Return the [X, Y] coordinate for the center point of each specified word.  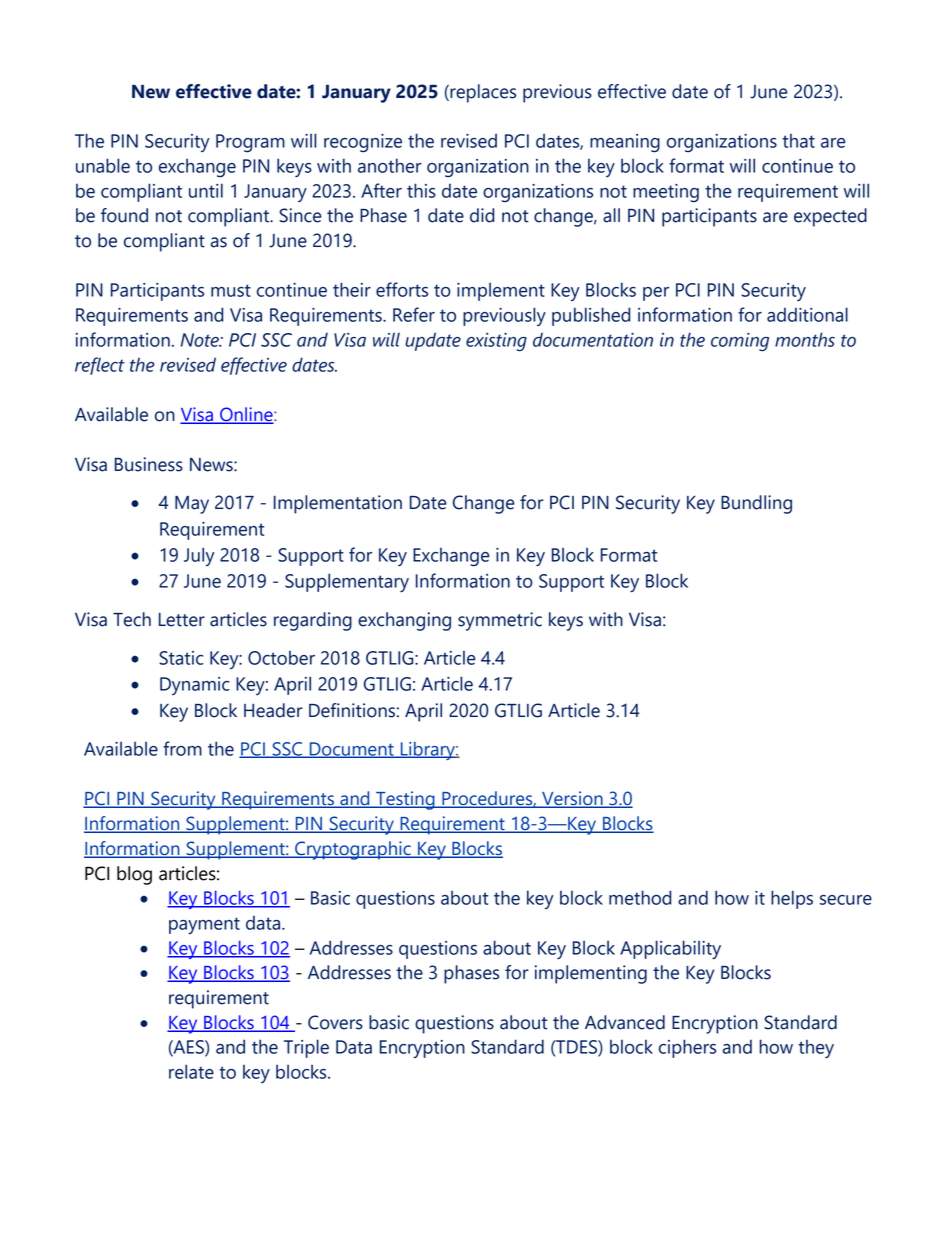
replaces [482, 93]
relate [191, 1071]
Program [250, 143]
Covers [335, 1022]
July [199, 556]
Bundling [756, 504]
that [798, 141]
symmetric [500, 621]
